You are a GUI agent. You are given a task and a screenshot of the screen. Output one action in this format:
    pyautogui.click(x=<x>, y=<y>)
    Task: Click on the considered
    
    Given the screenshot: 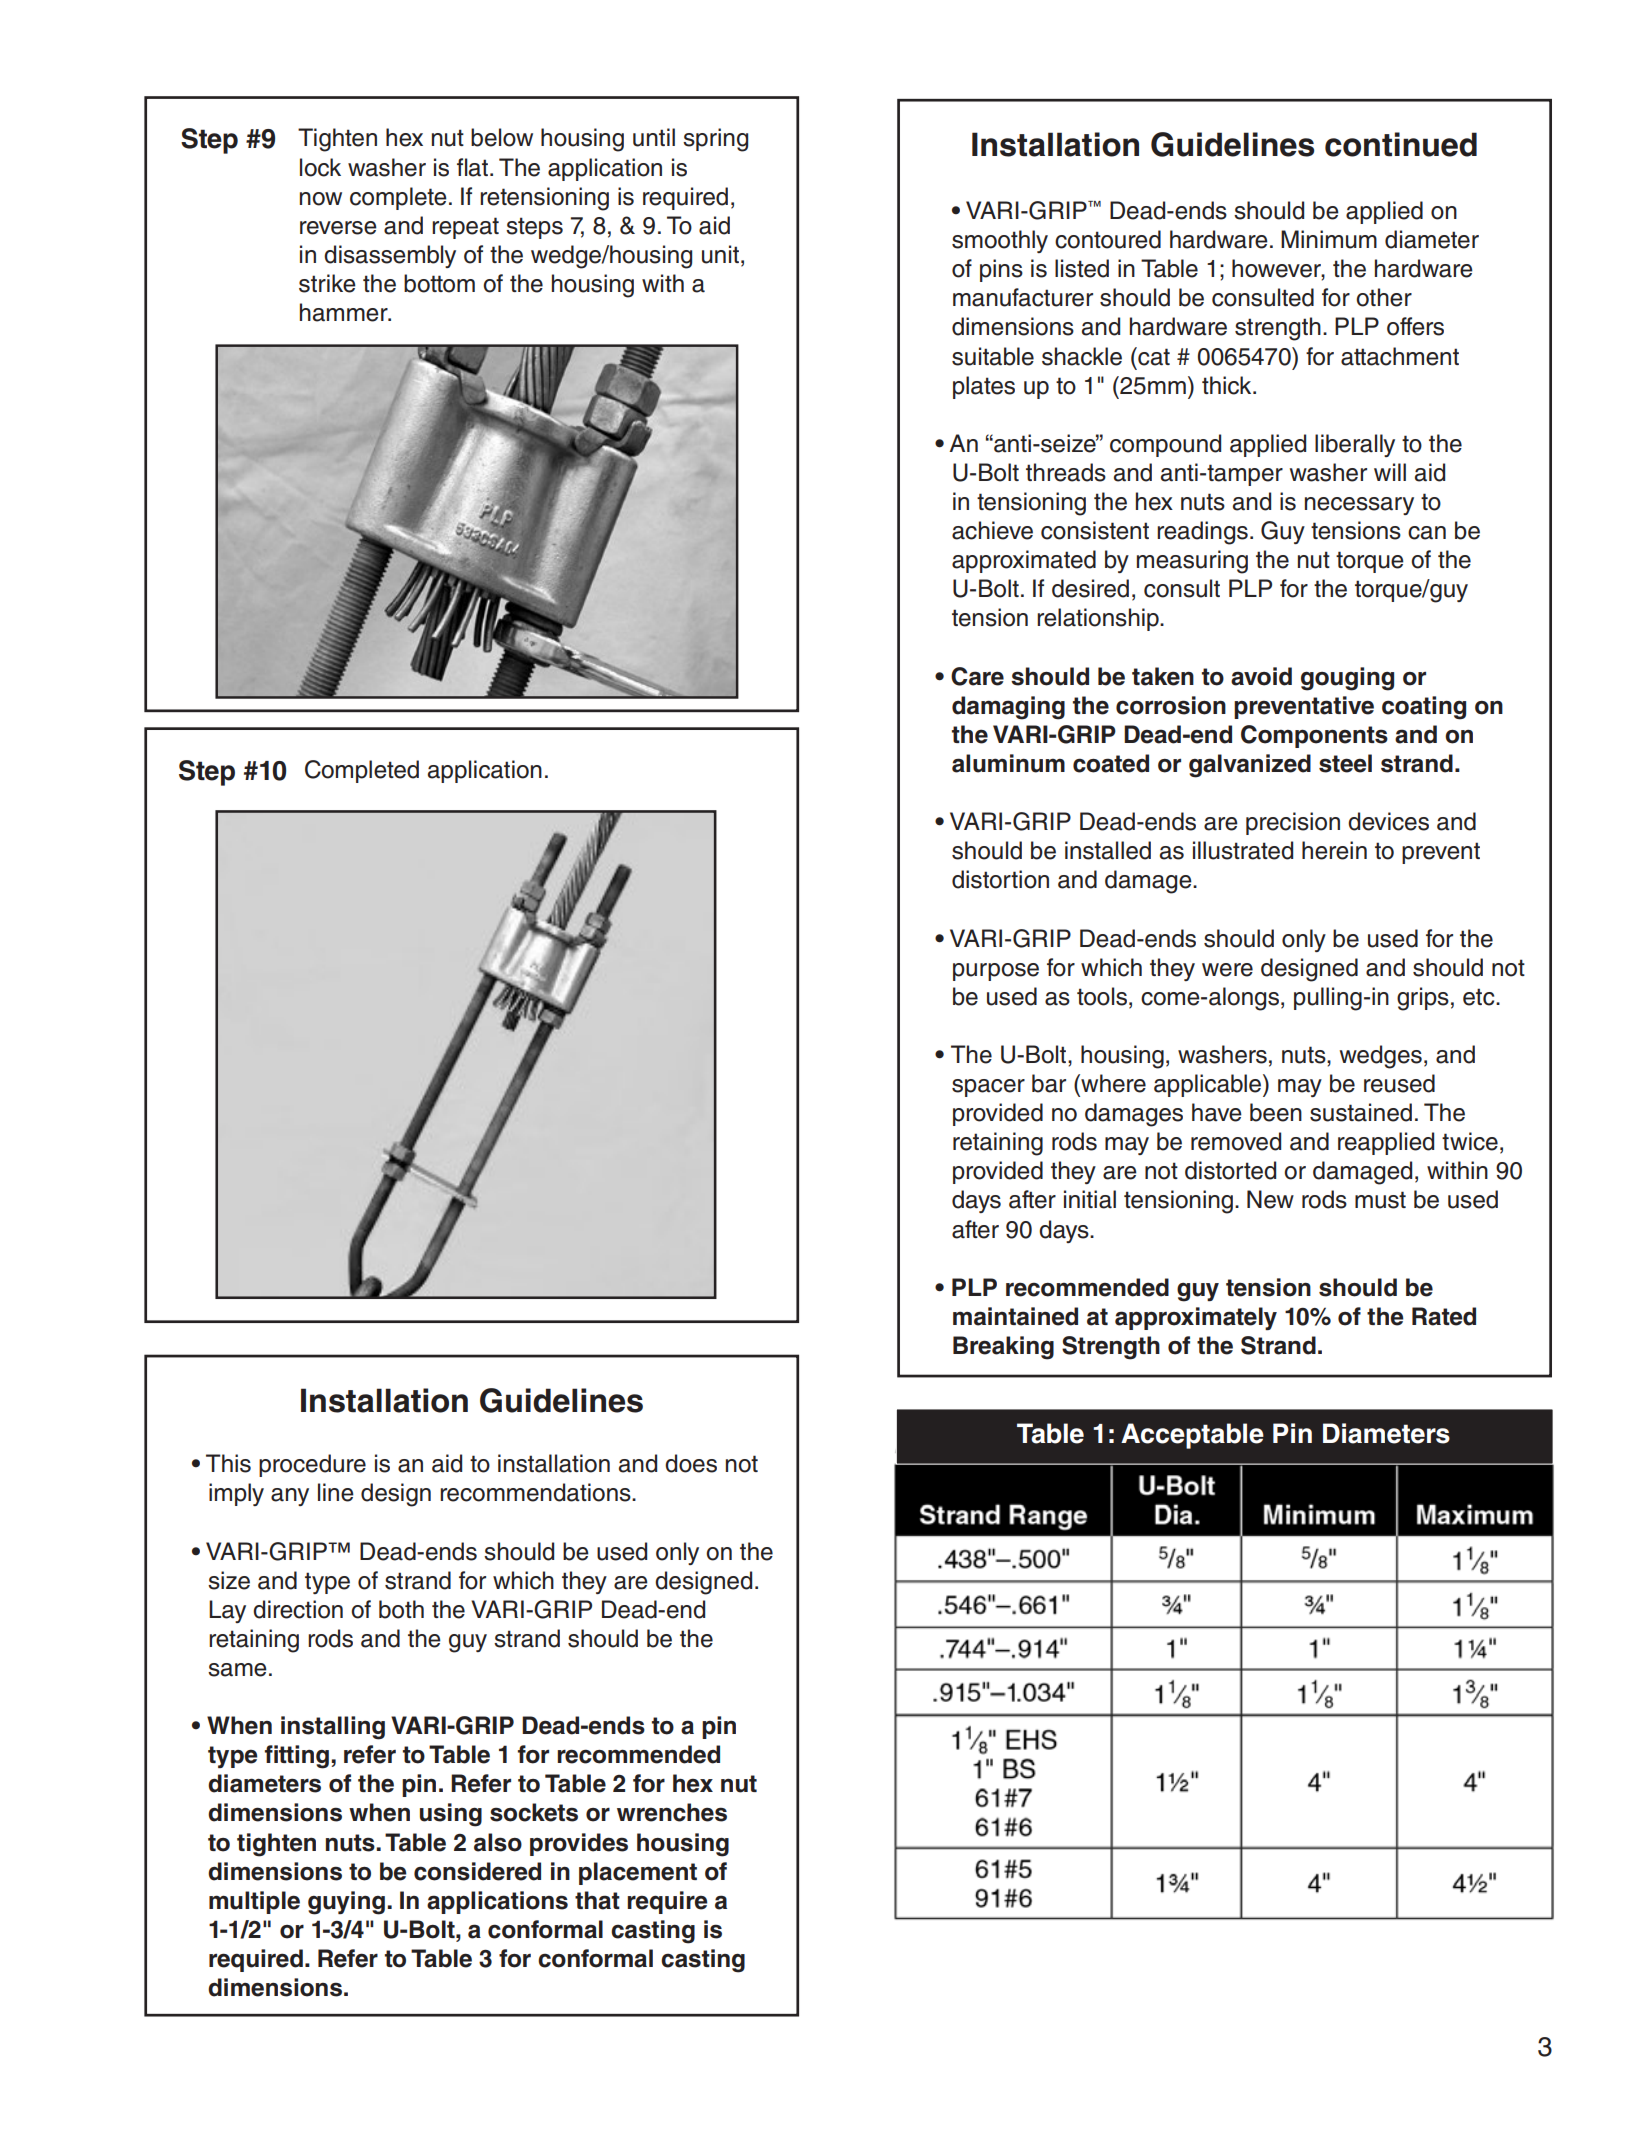 What is the action you would take?
    pyautogui.click(x=477, y=1871)
